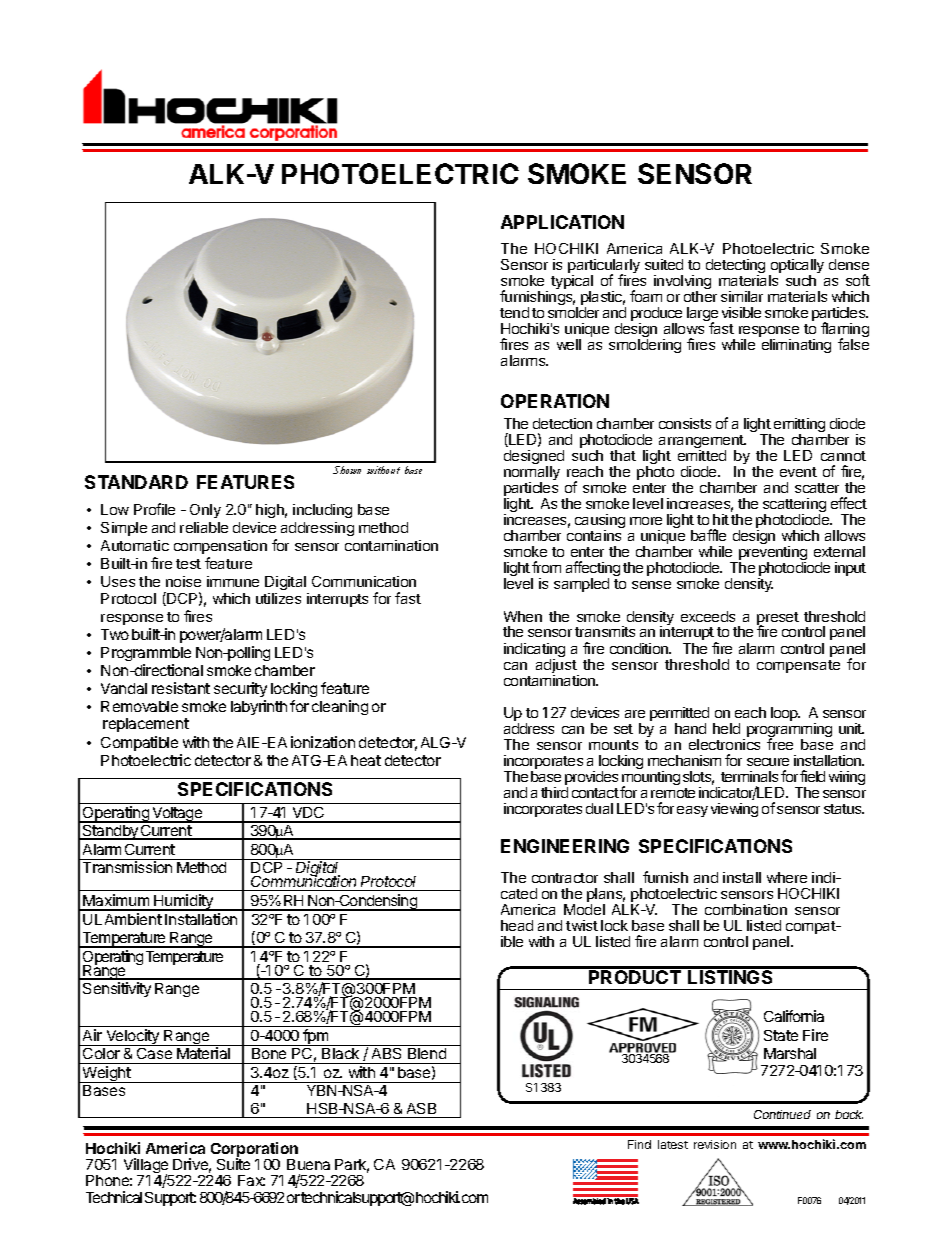  Describe the element at coordinates (557, 667) in the screenshot. I see `adjust` at that location.
